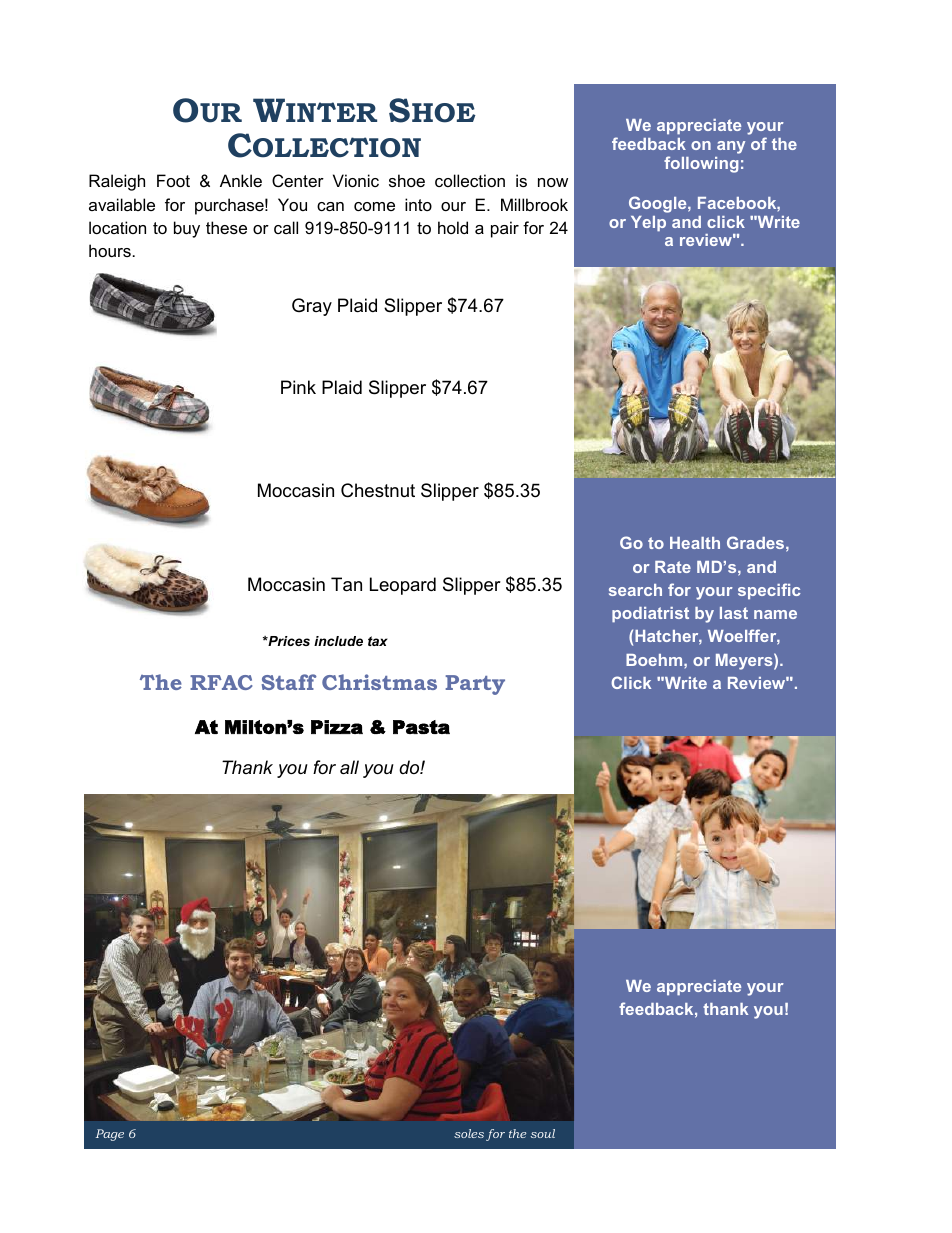 Image resolution: width=952 pixels, height=1233 pixels. Describe the element at coordinates (289, 682) in the image. I see `Staff` at that location.
